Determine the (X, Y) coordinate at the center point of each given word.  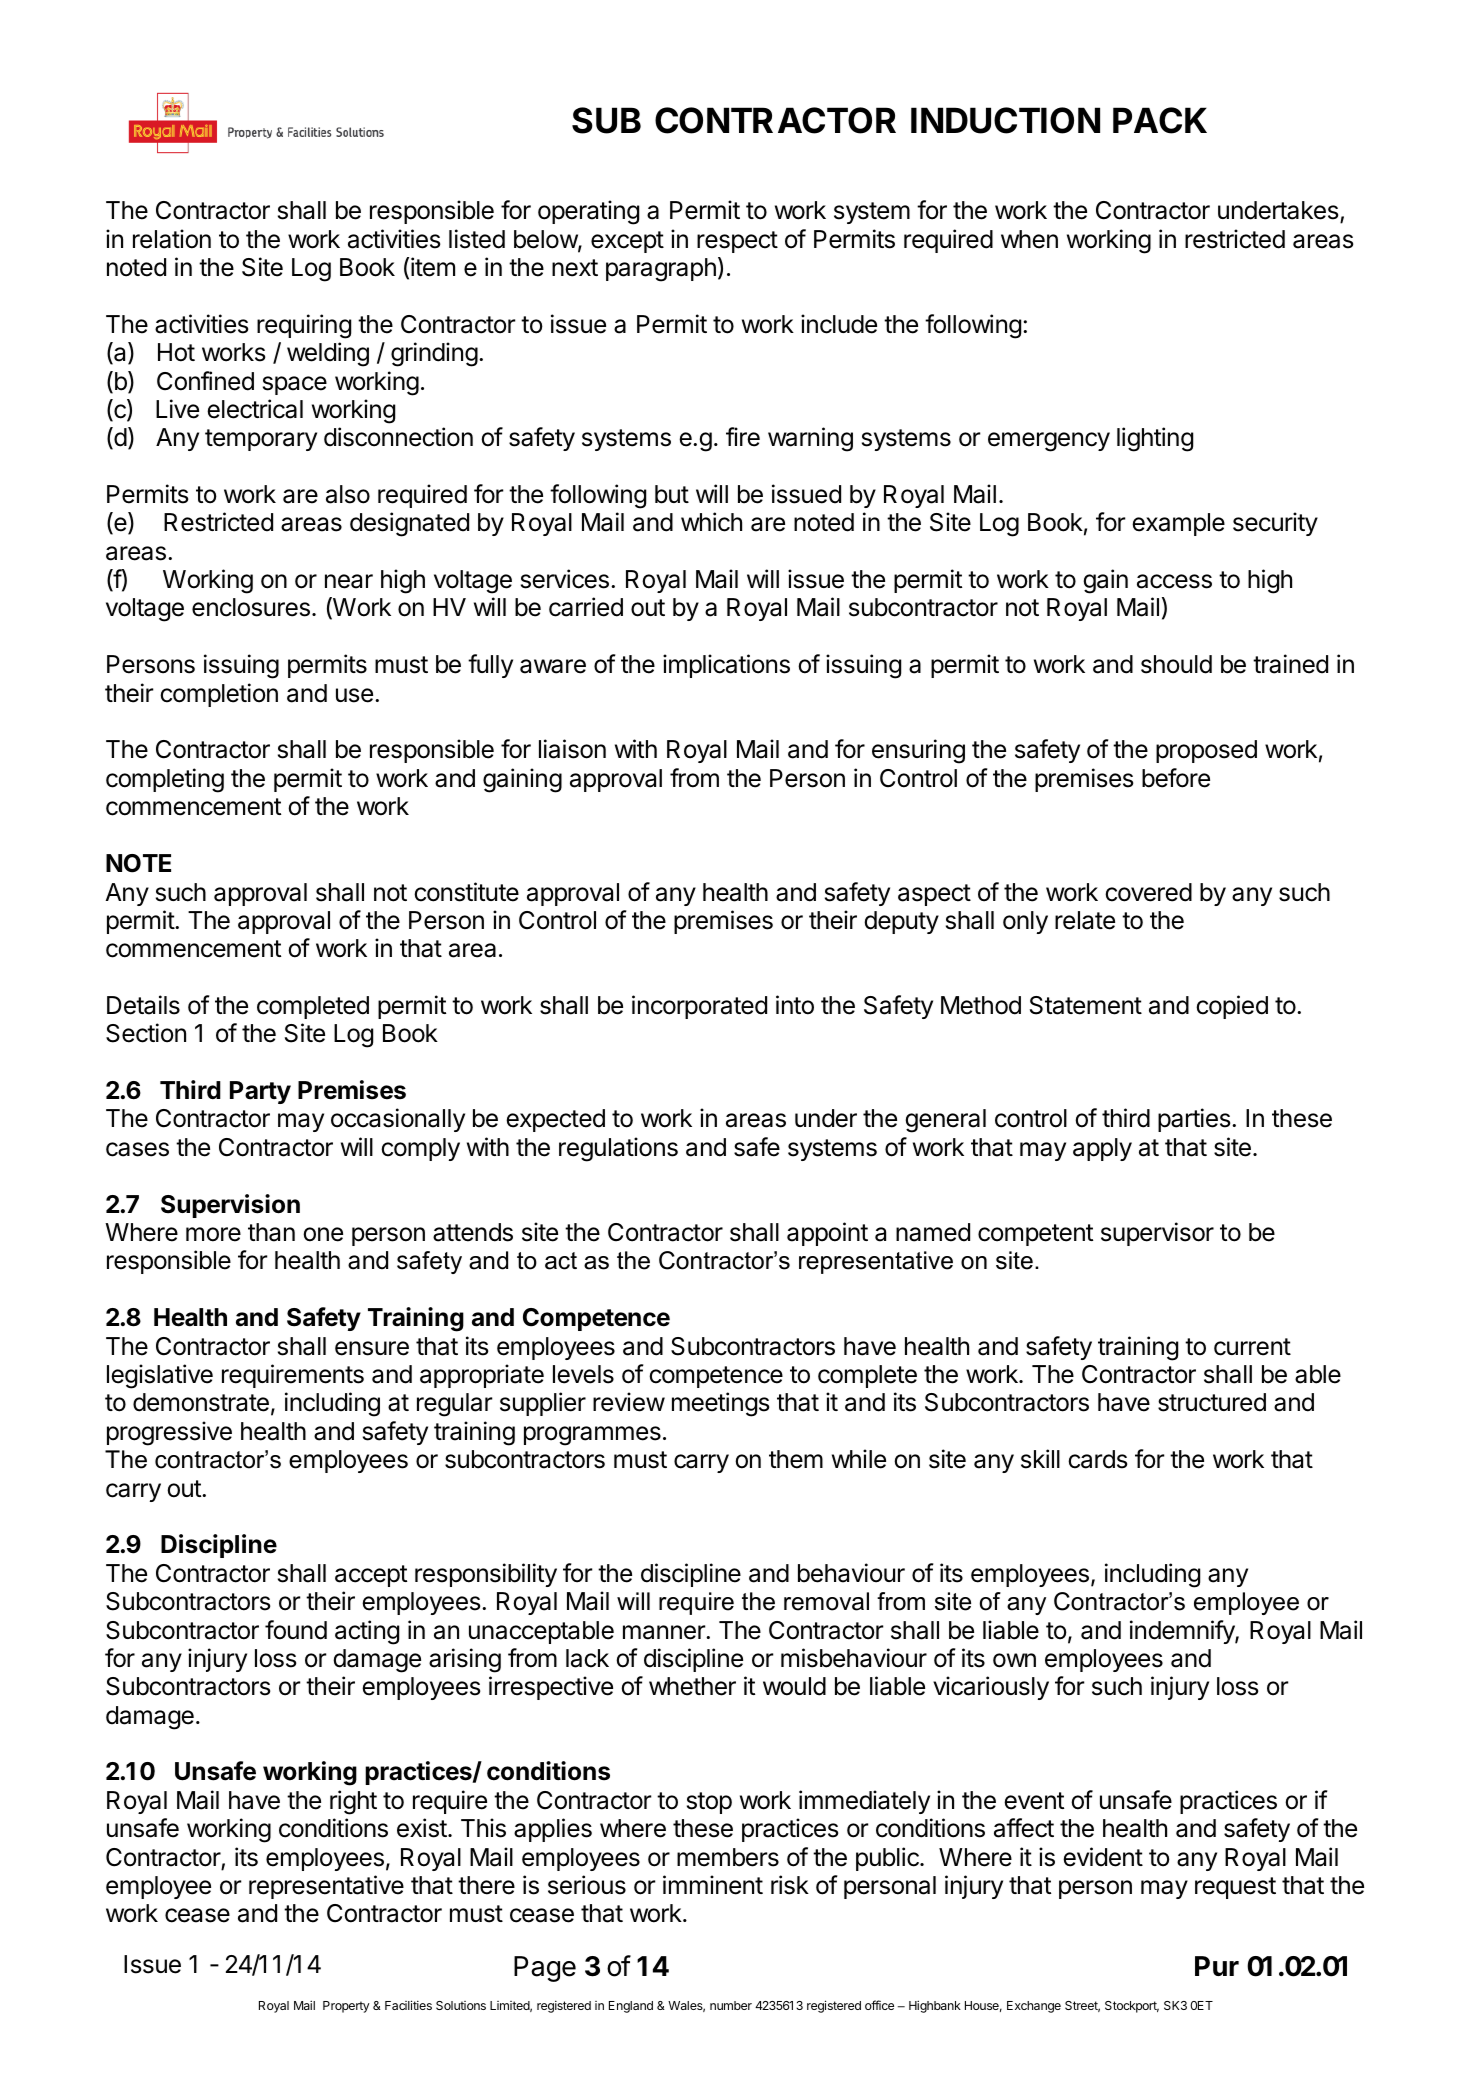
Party (260, 1092)
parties (1194, 1120)
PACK (1160, 120)
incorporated (699, 1007)
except (627, 242)
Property (346, 2007)
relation (172, 239)
